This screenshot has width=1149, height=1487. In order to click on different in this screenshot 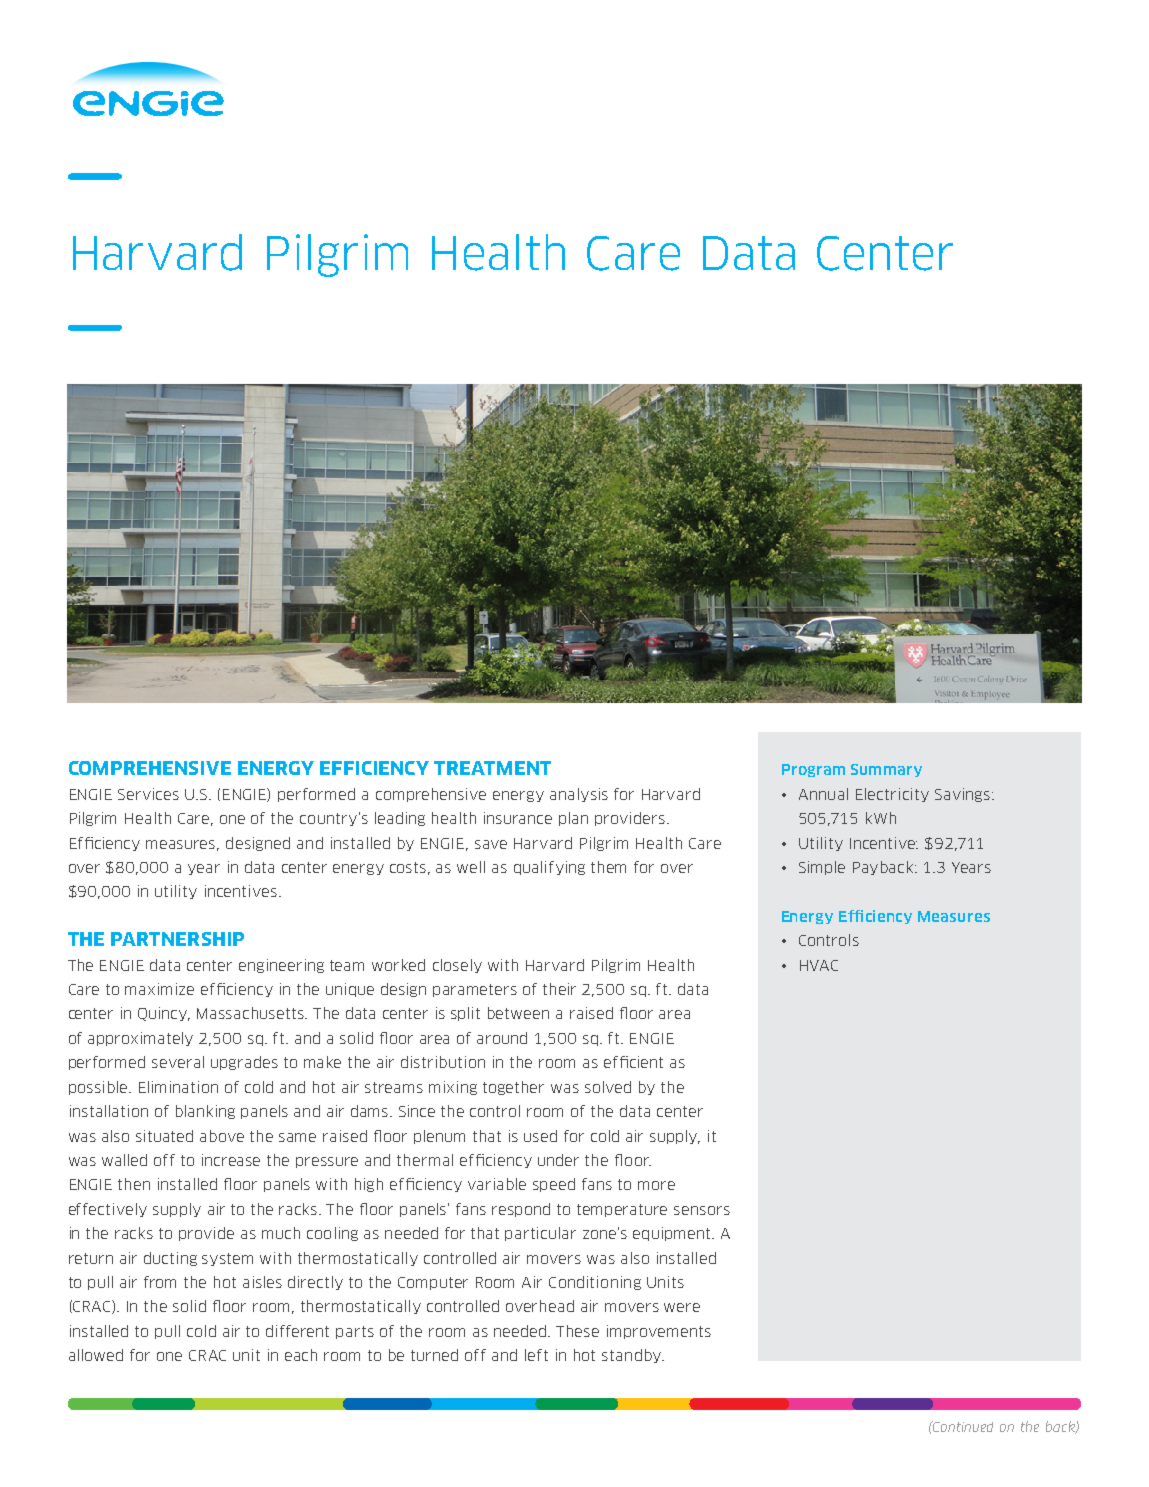, I will do `click(297, 1331)`.
